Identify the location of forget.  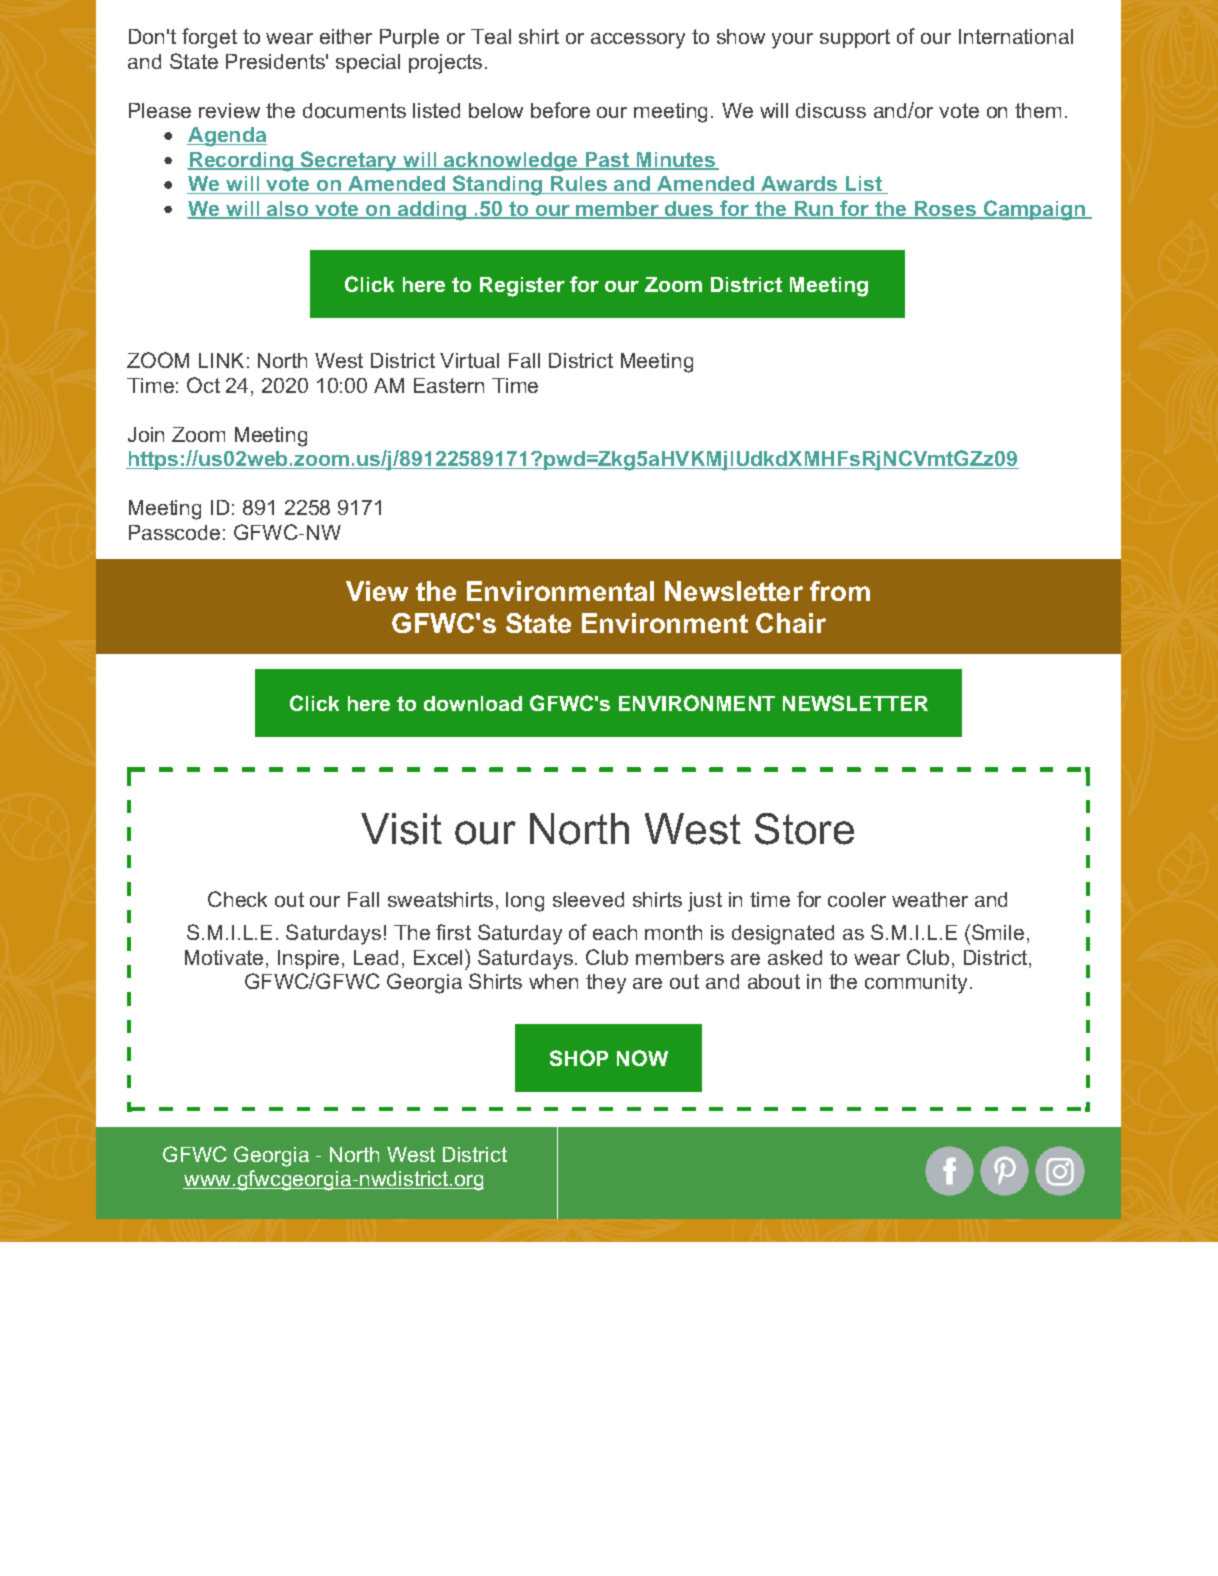
(209, 38).
